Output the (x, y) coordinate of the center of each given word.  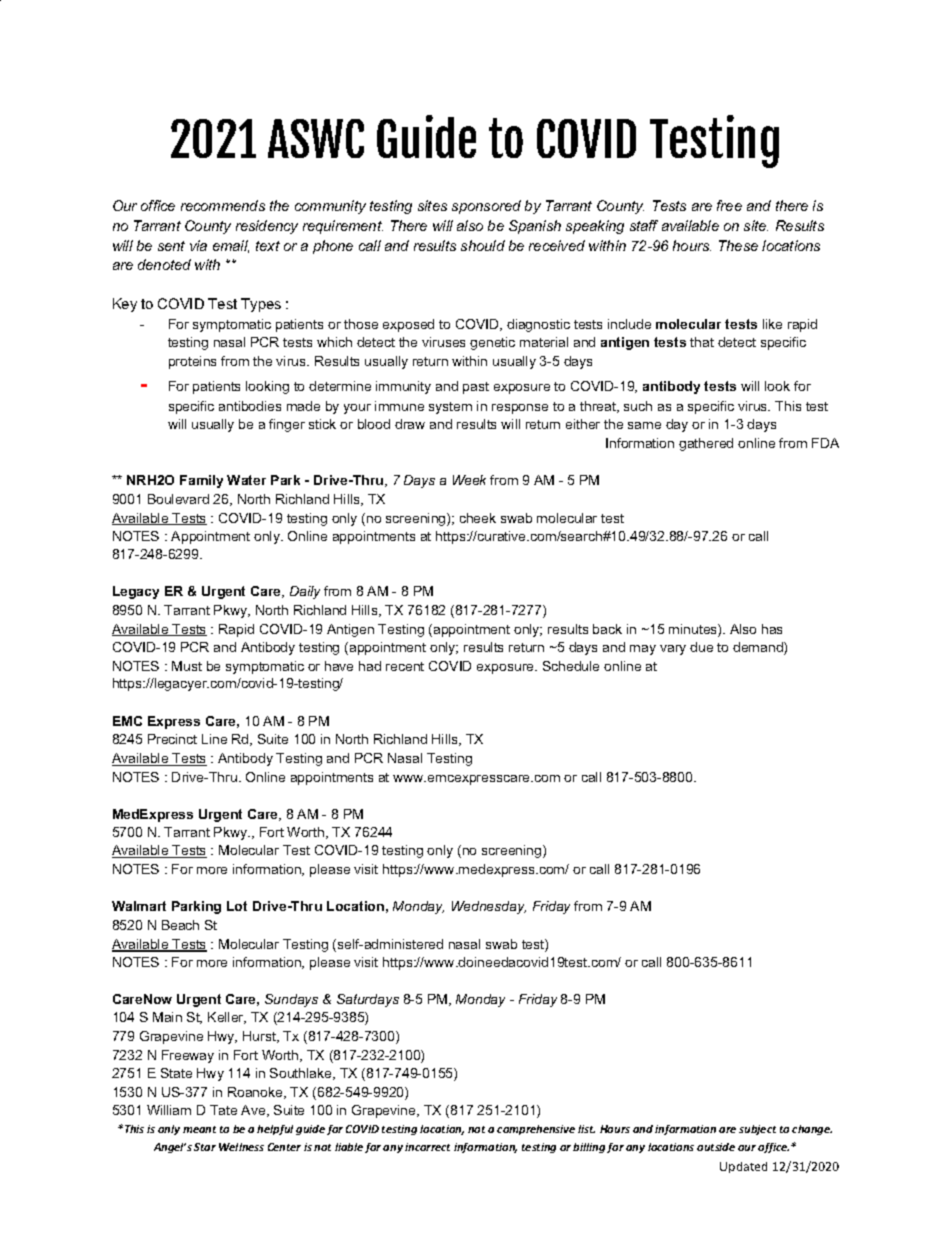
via (198, 245)
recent (405, 666)
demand (759, 648)
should (483, 245)
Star (205, 1147)
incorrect (427, 1147)
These (738, 245)
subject (757, 1130)
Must (187, 666)
